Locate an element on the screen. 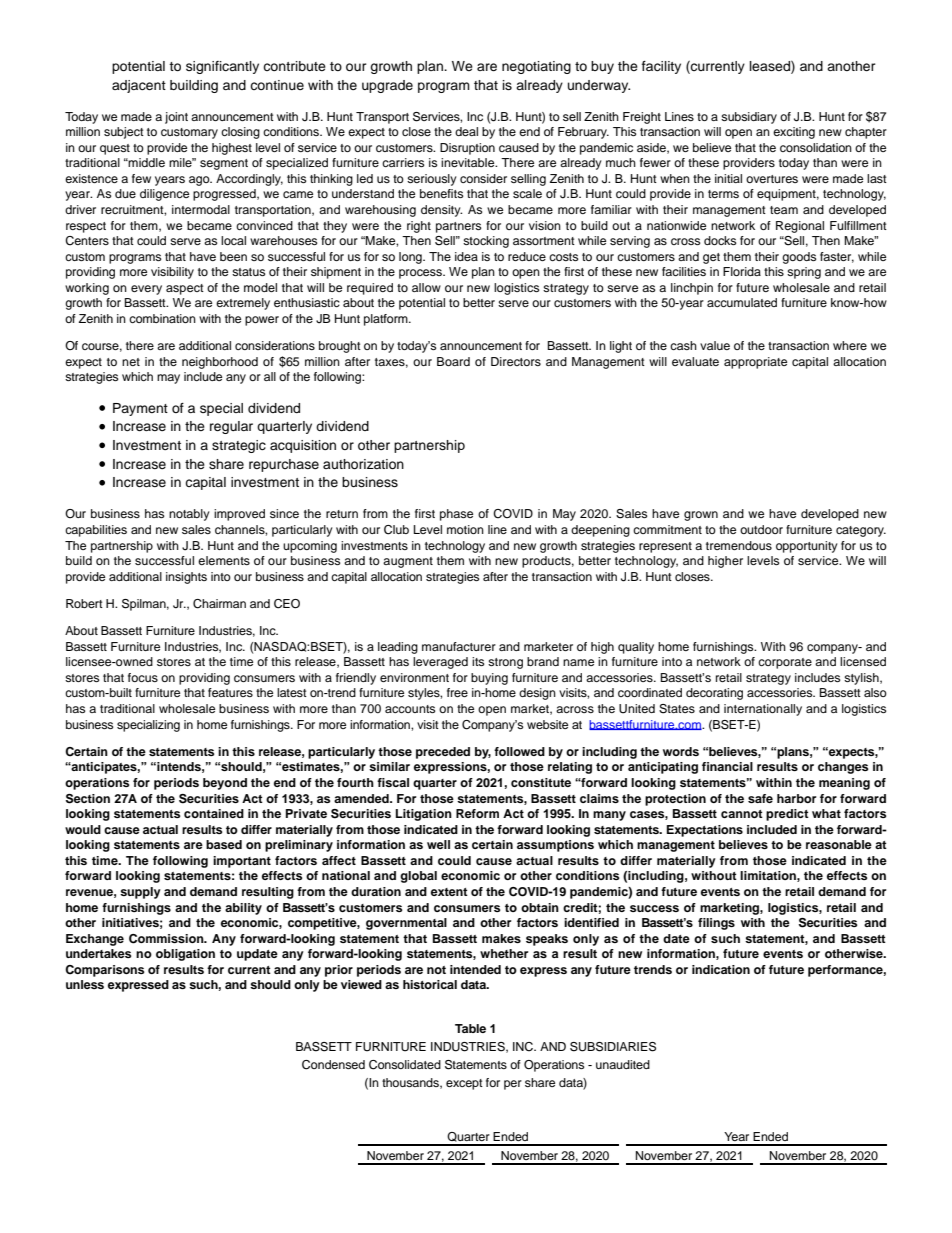 The width and height of the screenshot is (952, 1233). joint is located at coordinates (176, 118).
